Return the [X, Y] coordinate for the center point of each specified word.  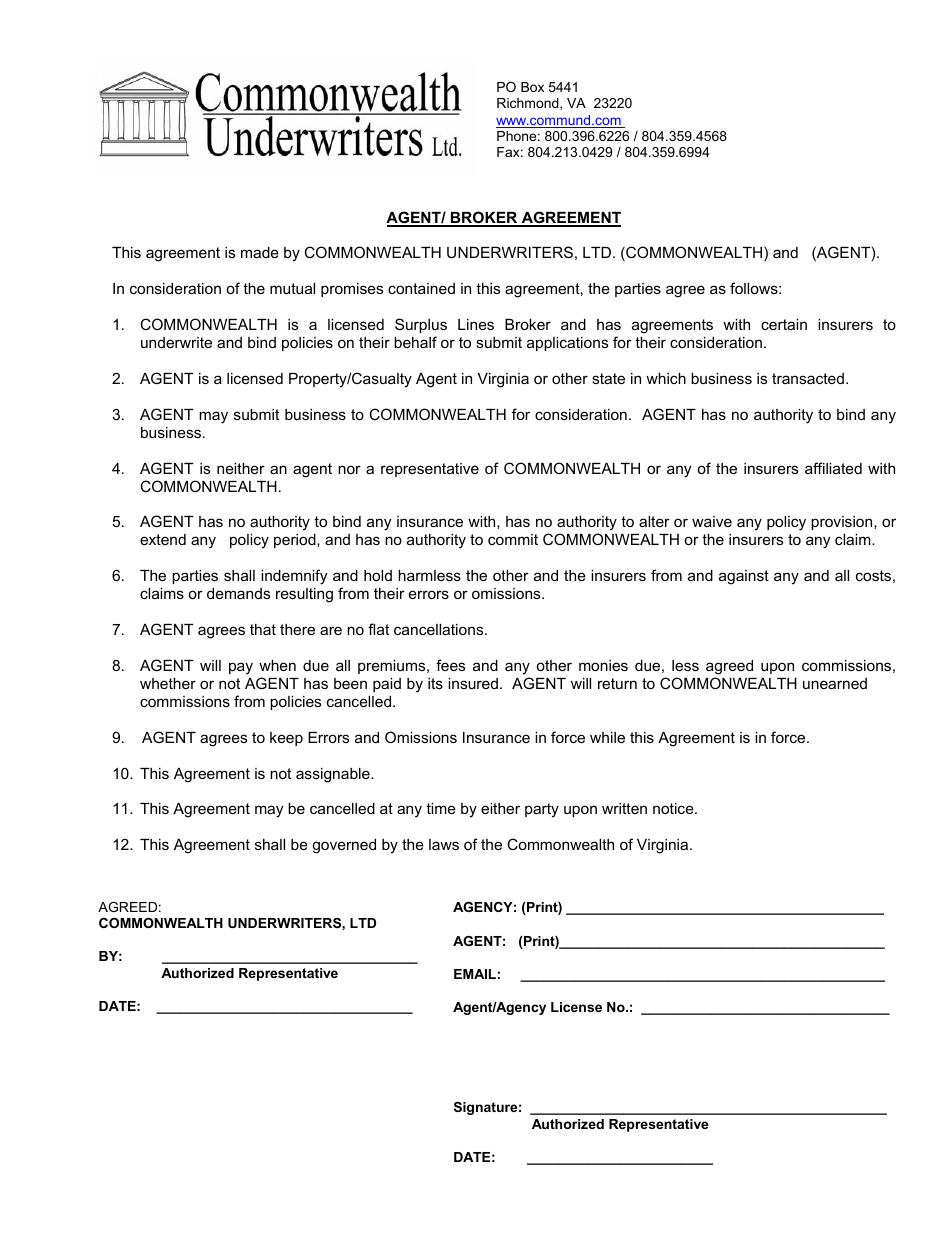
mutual [292, 288]
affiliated [833, 468]
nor [349, 469]
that [263, 629]
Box [532, 87]
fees [450, 665]
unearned [835, 683]
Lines [476, 324]
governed [344, 846]
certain [784, 324]
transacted [808, 378]
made [260, 252]
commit [513, 539]
